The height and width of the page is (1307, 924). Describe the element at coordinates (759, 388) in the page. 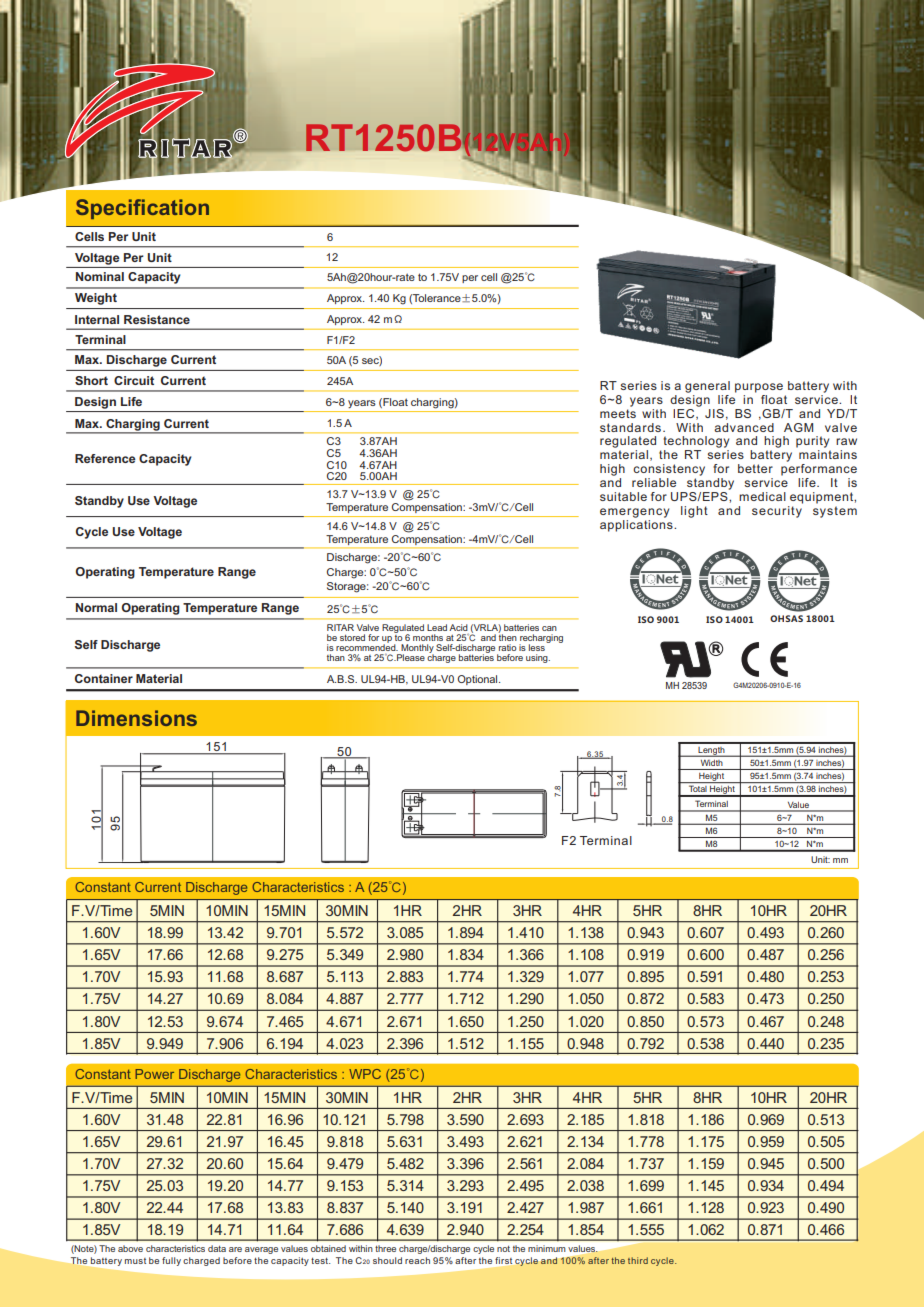

I see `purpose` at that location.
